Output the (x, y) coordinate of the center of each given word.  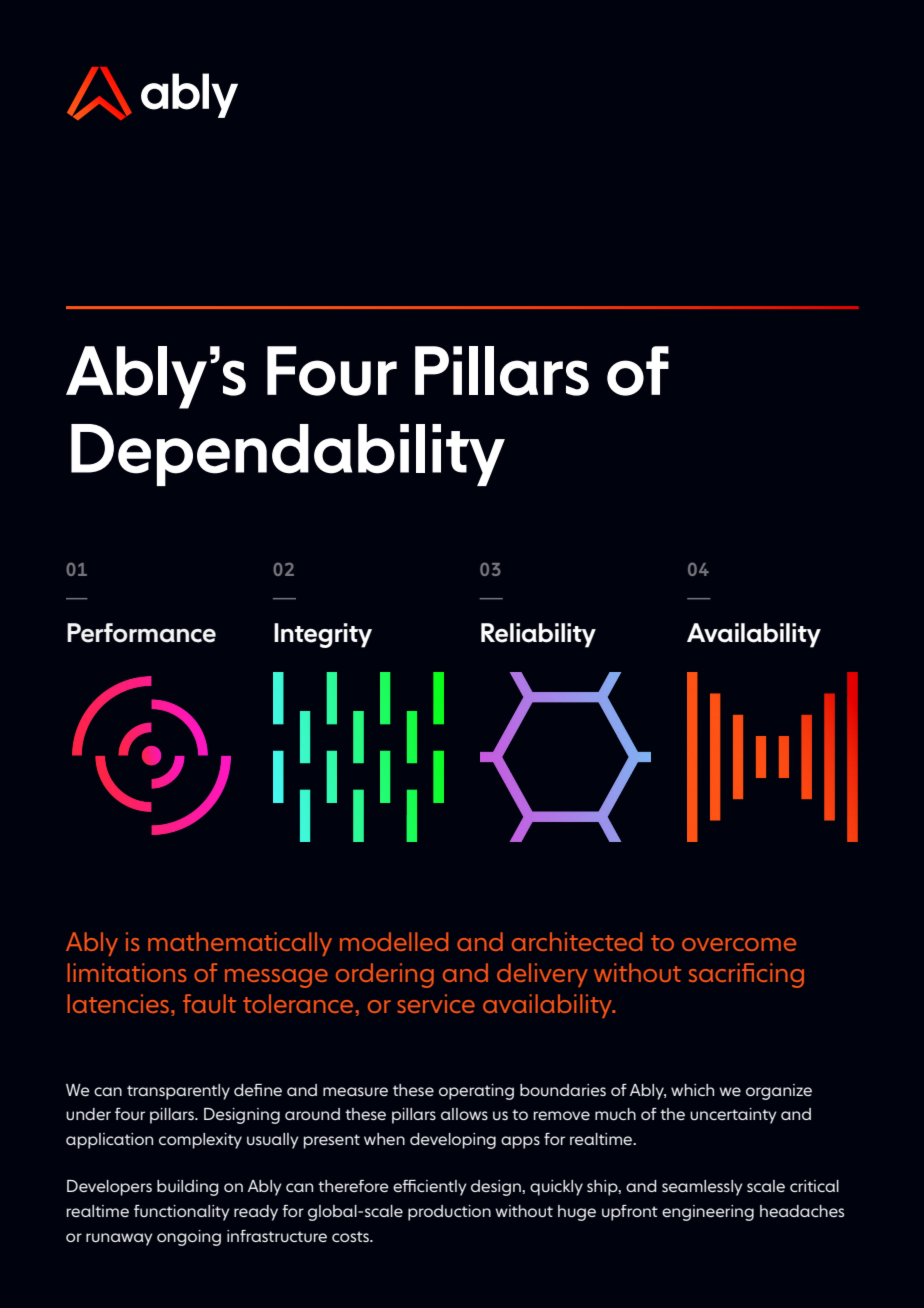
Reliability (538, 635)
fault (209, 1003)
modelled (394, 941)
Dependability (288, 455)
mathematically (240, 944)
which (692, 1090)
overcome (739, 944)
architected (577, 941)
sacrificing (746, 975)
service (436, 1003)
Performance (141, 633)
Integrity (323, 635)
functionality (182, 1213)
